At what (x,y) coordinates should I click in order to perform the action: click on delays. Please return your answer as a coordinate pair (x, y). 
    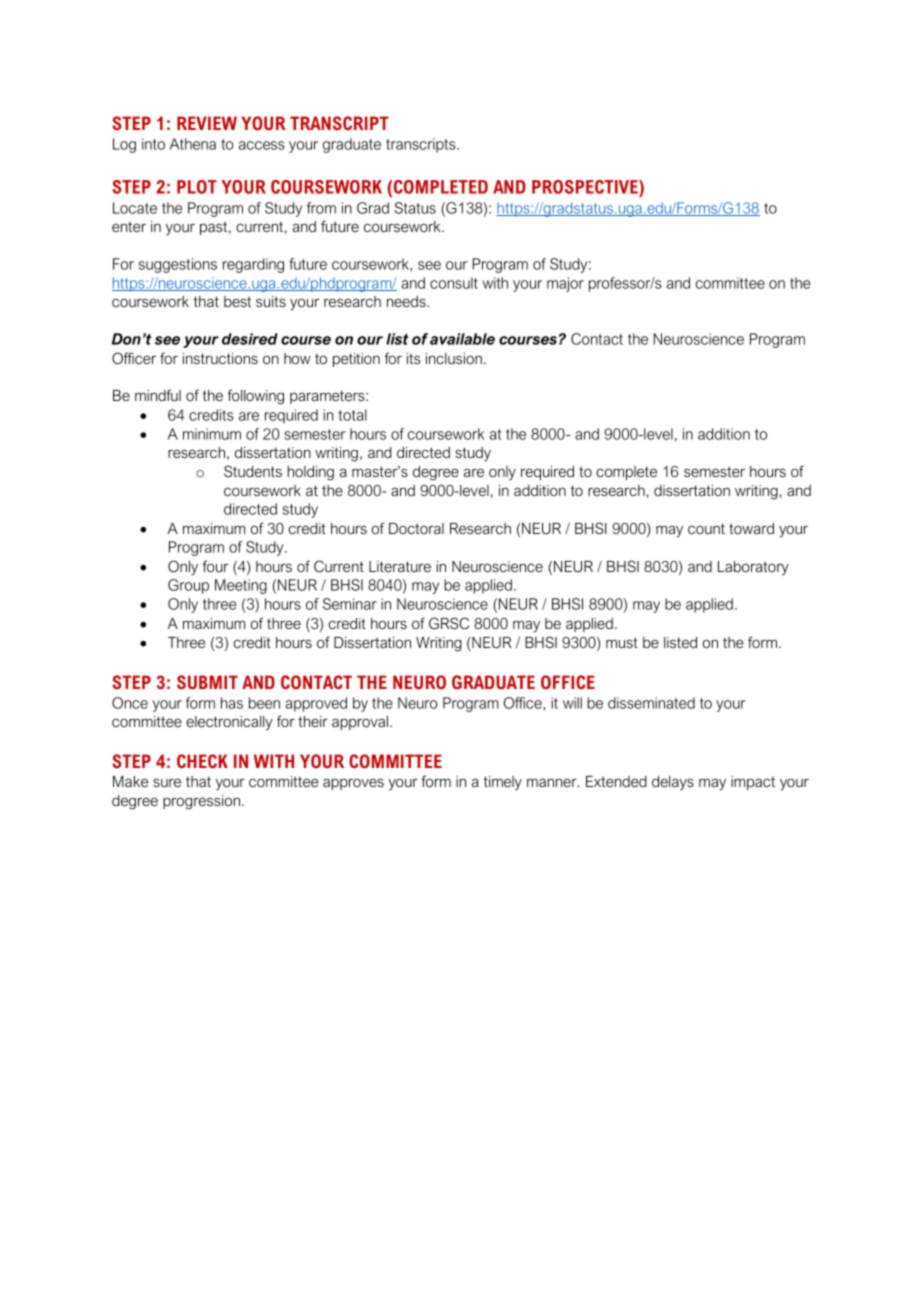
    Looking at the image, I should click on (673, 783).
